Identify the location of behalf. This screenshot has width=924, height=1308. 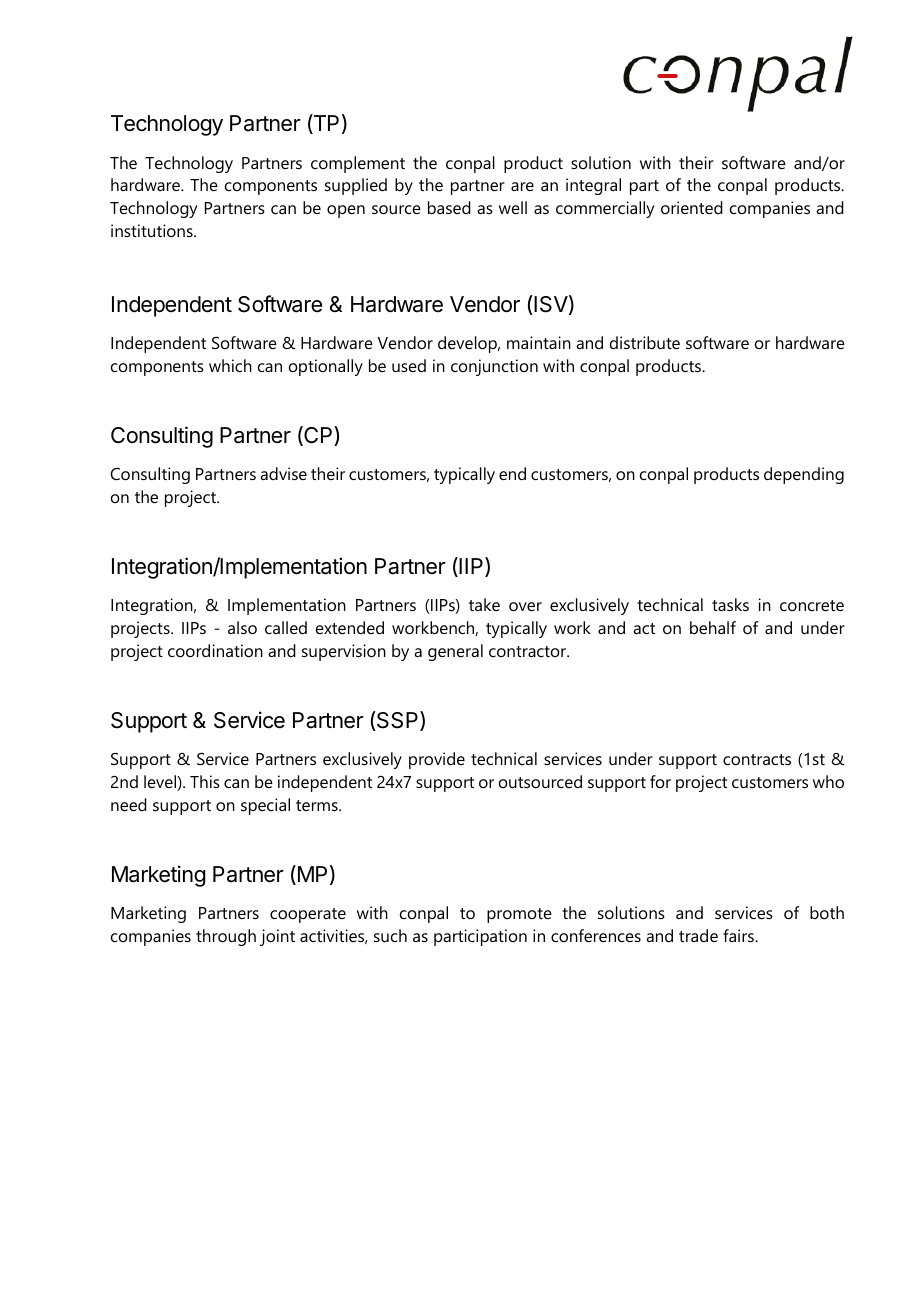
(713, 627).
